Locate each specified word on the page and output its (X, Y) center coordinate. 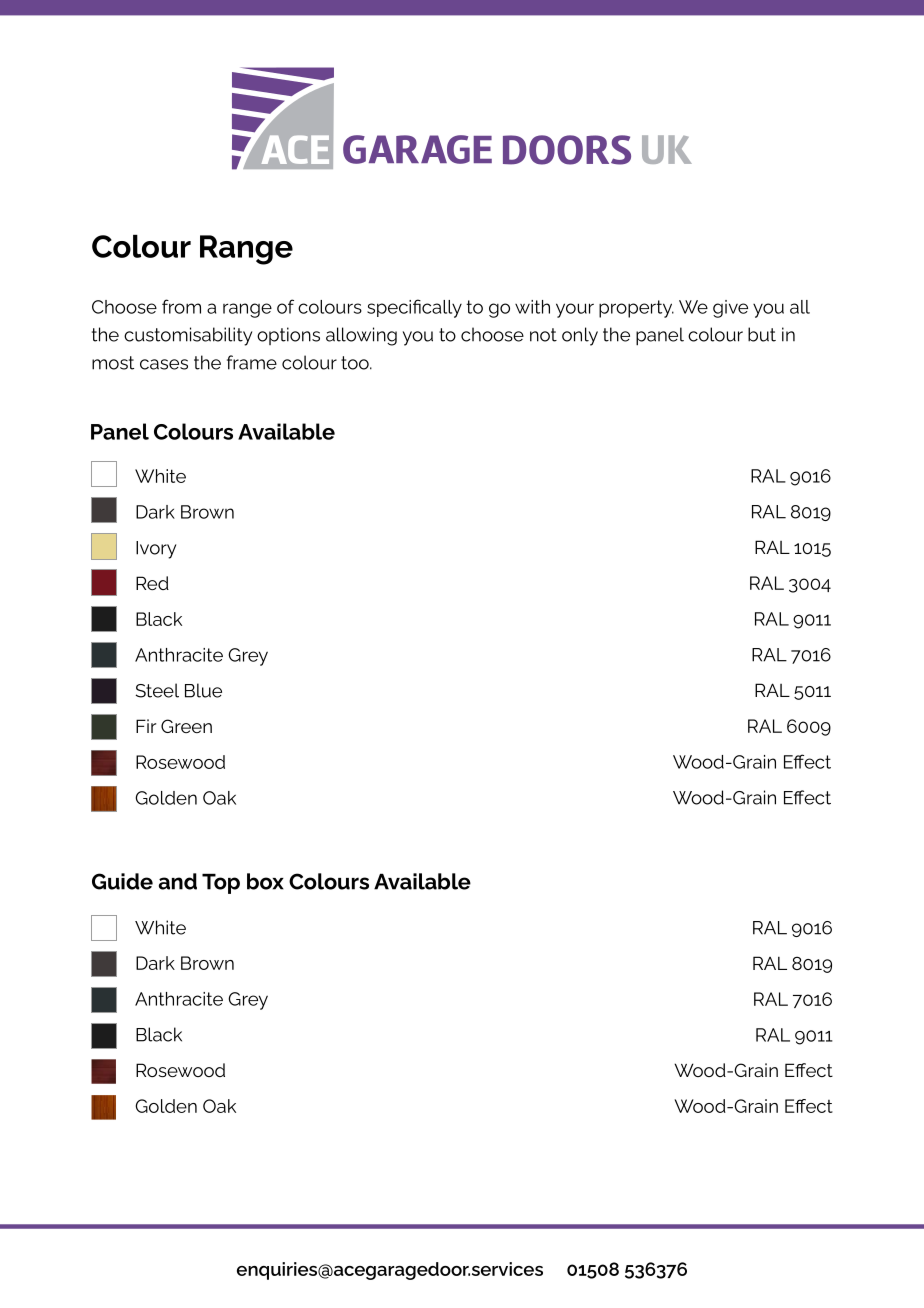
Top (221, 884)
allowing (361, 336)
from (181, 306)
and (178, 881)
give (730, 309)
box (265, 881)
